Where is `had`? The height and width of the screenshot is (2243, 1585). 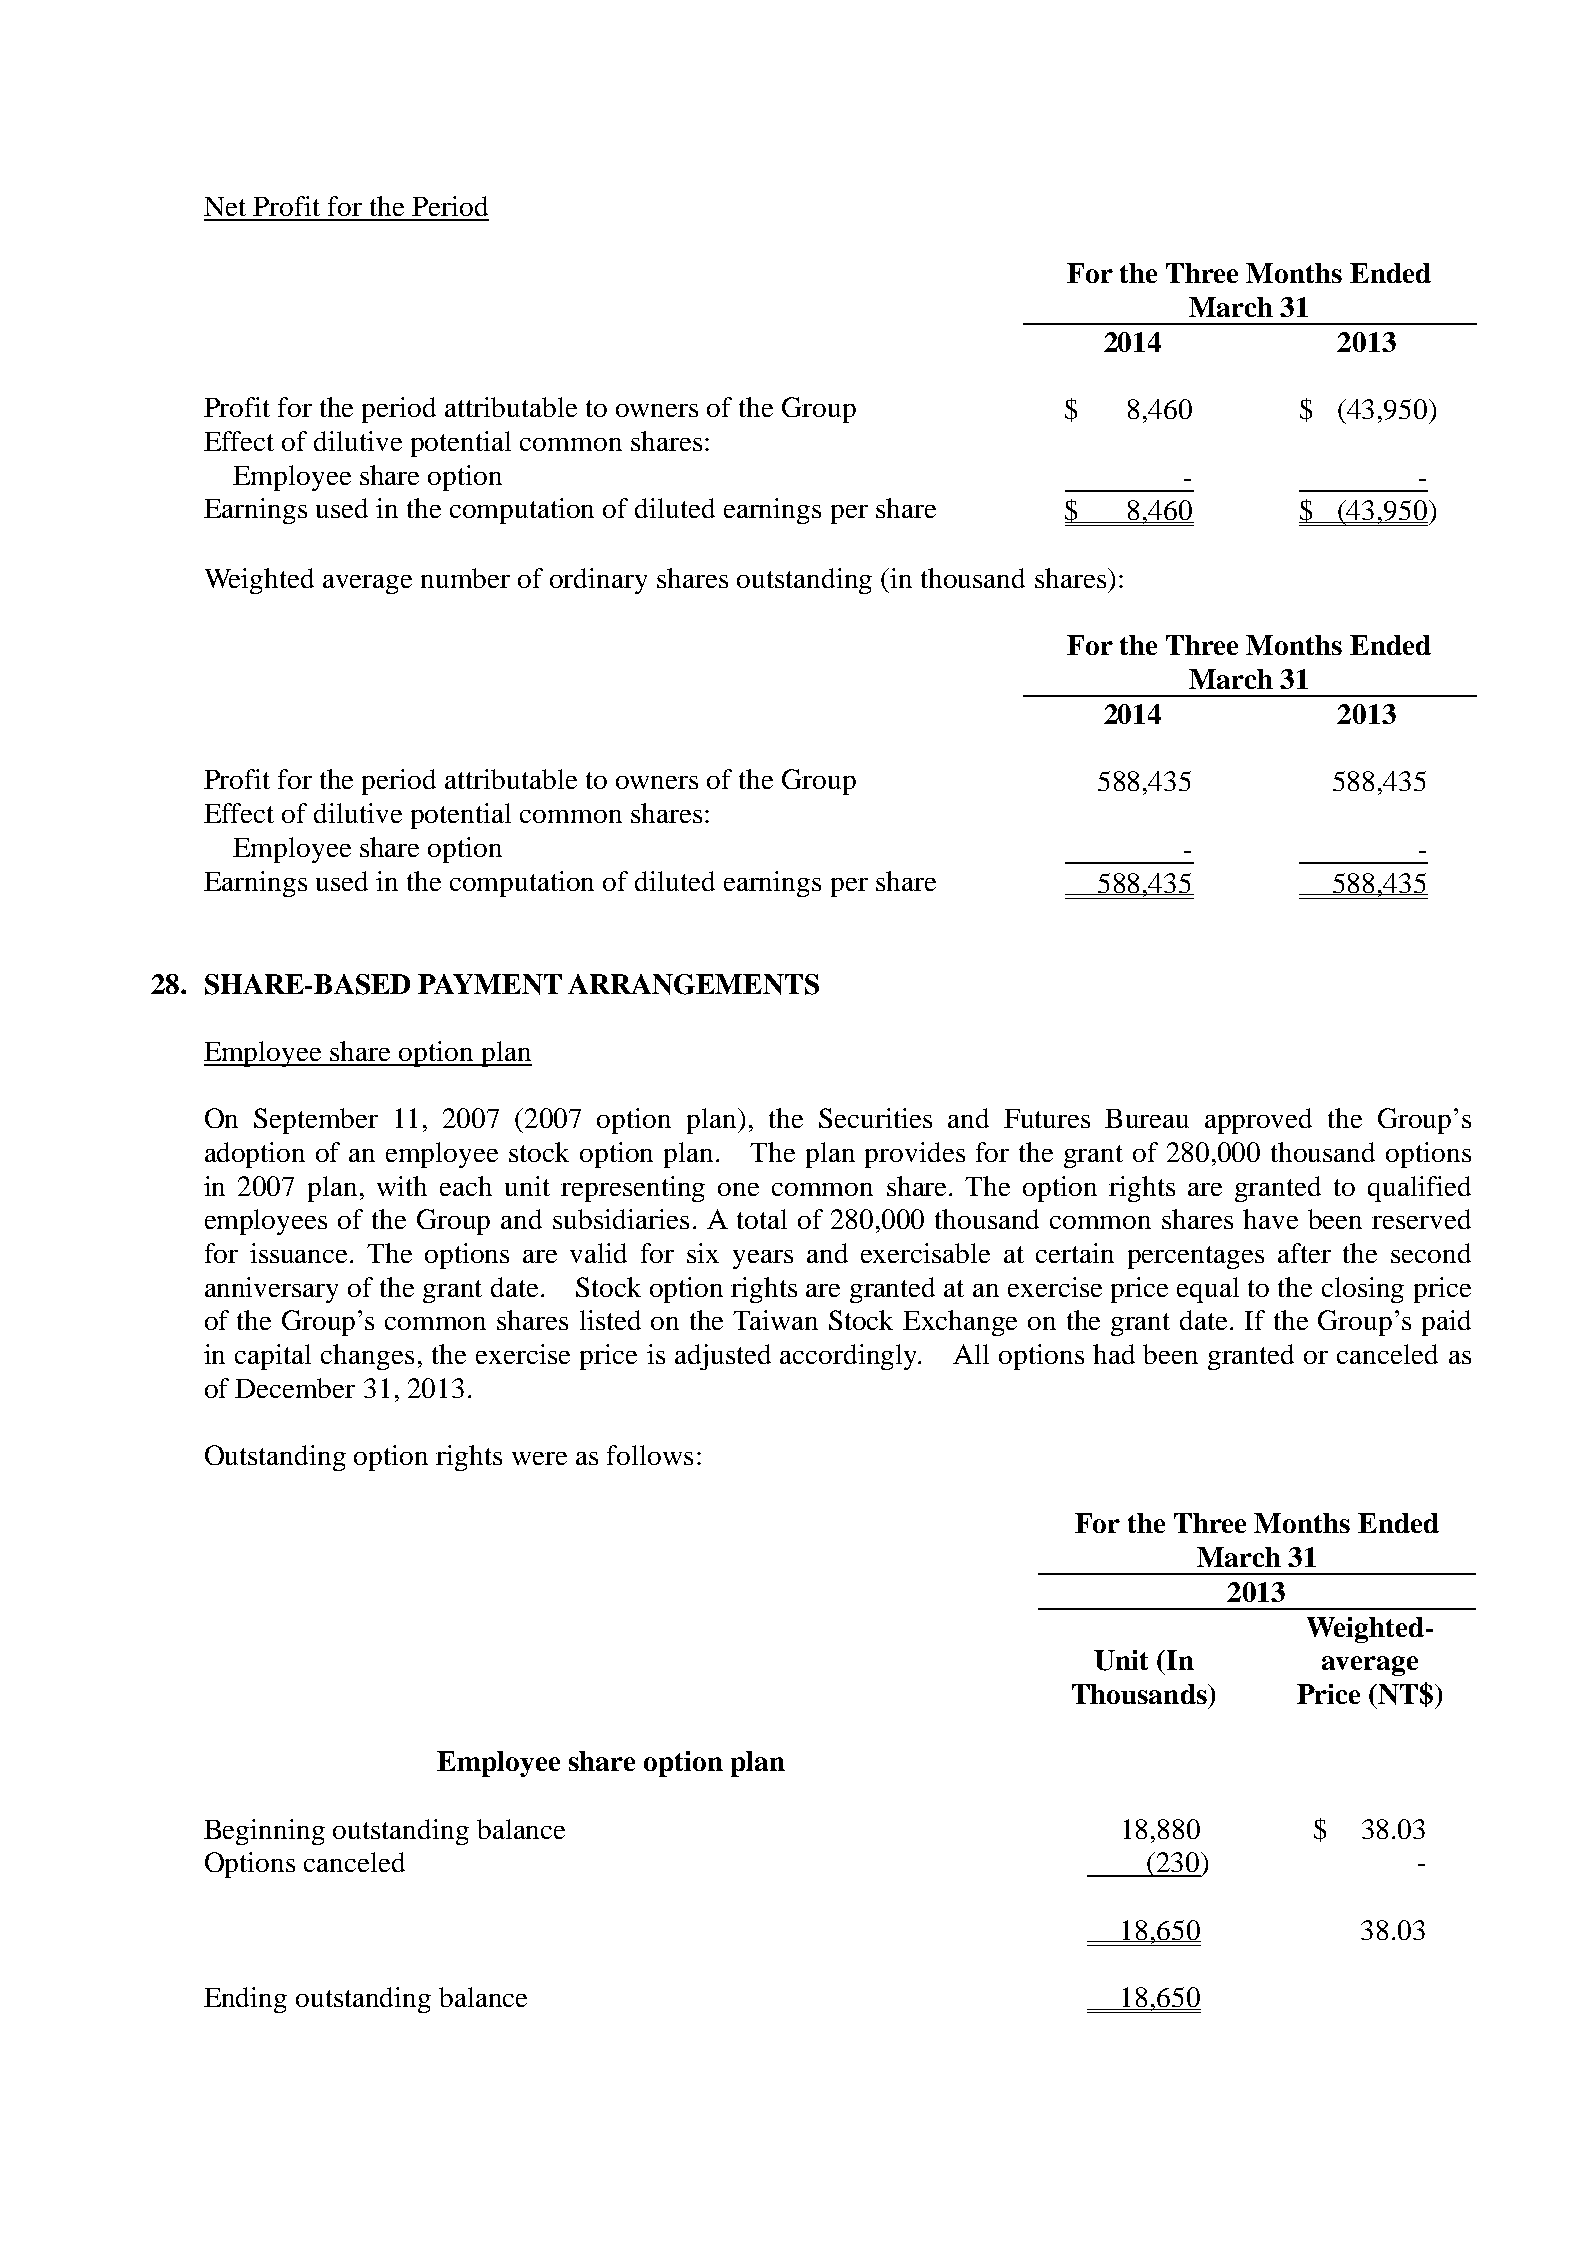 had is located at coordinates (1114, 1354).
